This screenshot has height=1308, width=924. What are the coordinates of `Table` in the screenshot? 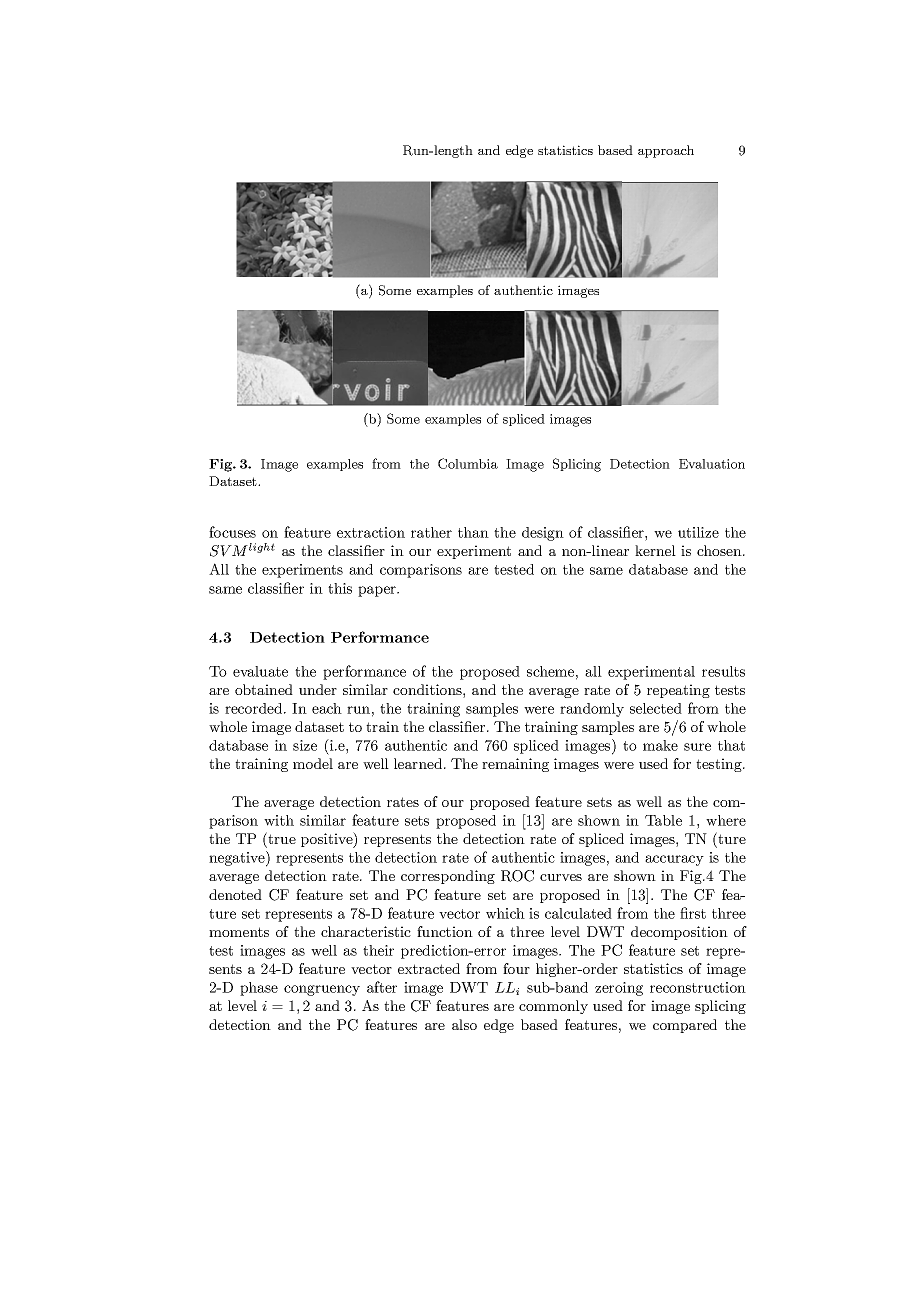 It's located at (663, 820).
